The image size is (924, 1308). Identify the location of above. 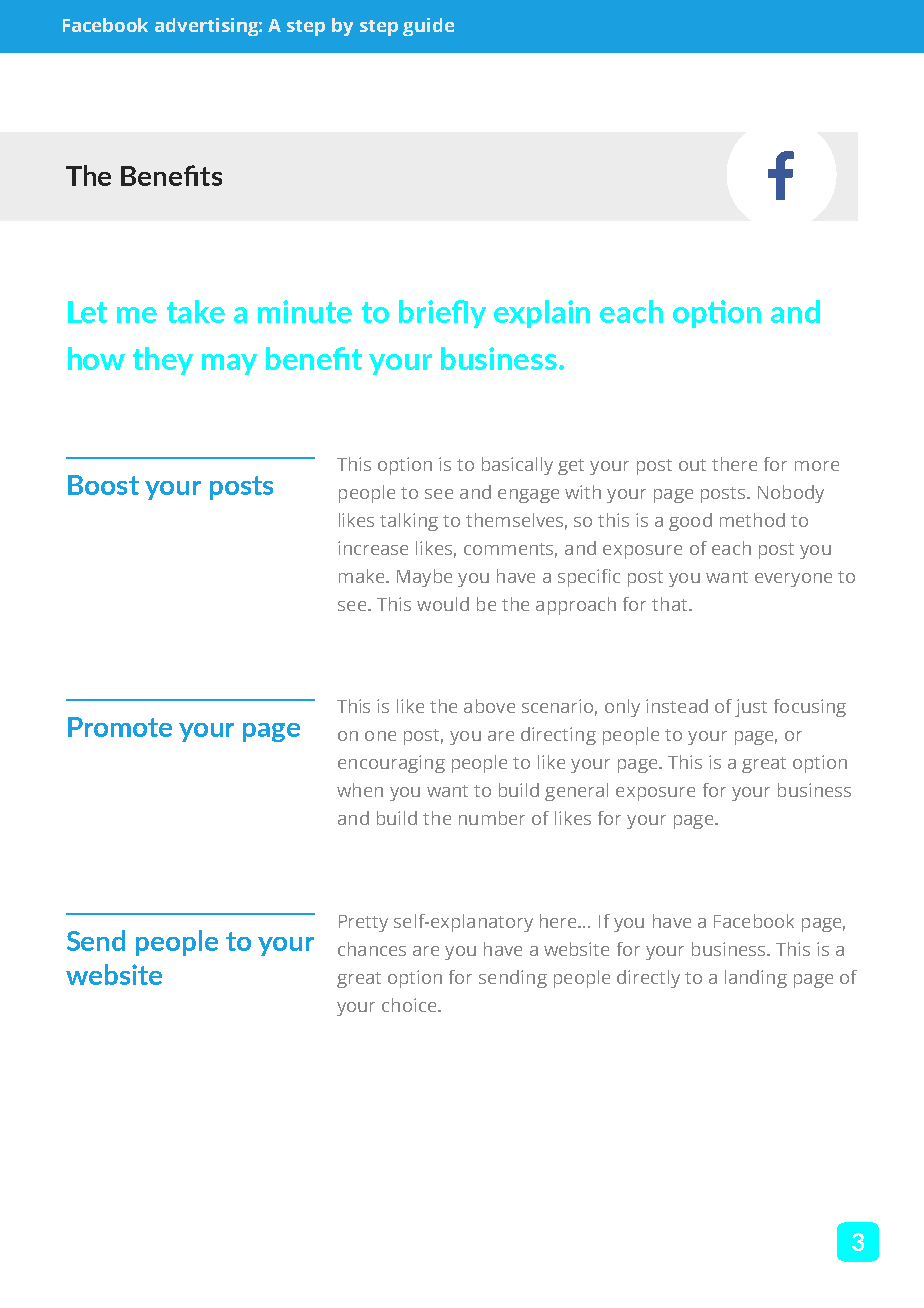
(489, 706).
